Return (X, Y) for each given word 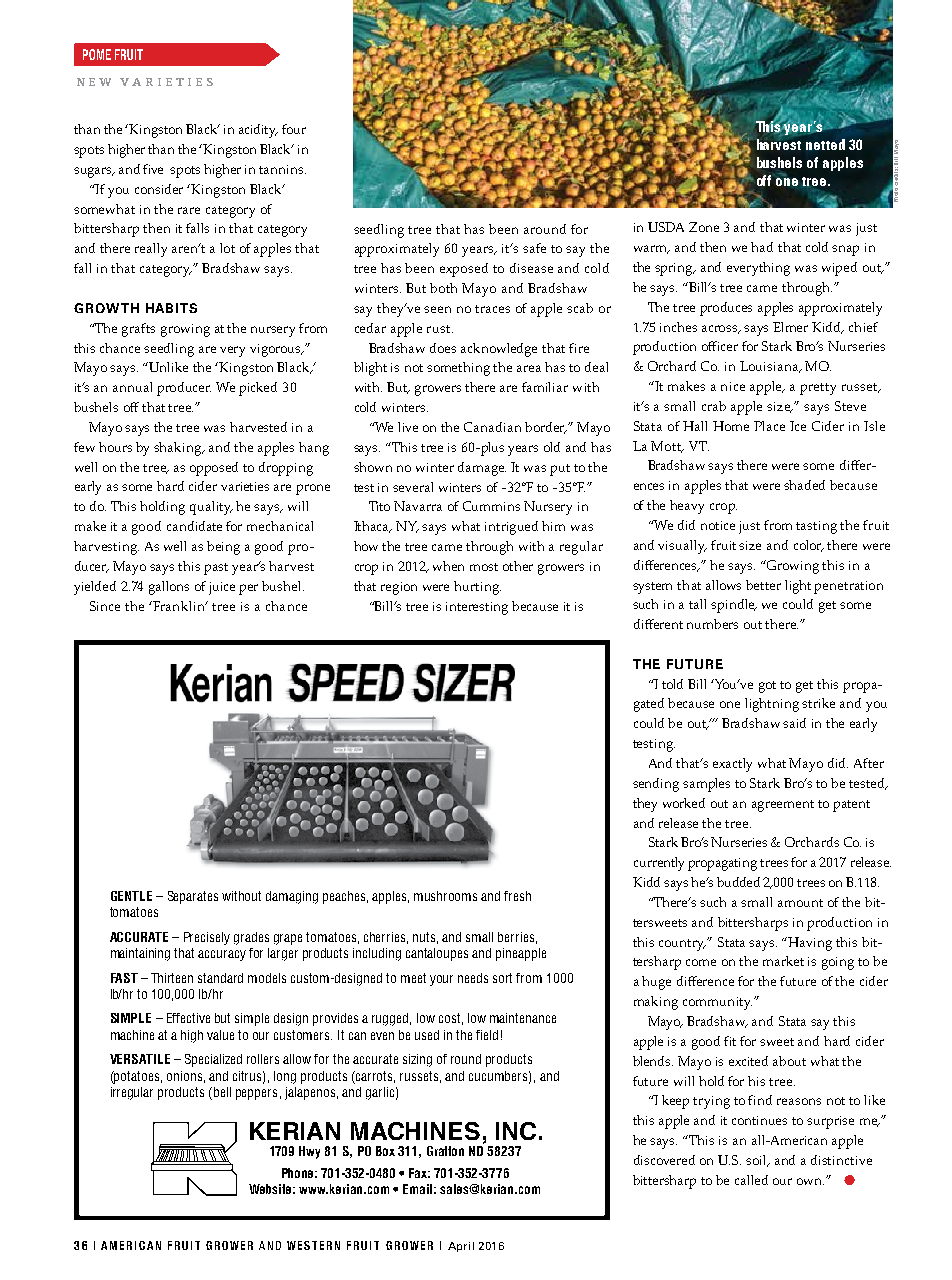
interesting (477, 608)
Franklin (179, 606)
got (767, 687)
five (153, 169)
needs (473, 978)
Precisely (207, 938)
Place (769, 426)
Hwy (309, 1152)
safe (534, 248)
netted (825, 144)
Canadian (492, 427)
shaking (179, 449)
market (783, 961)
